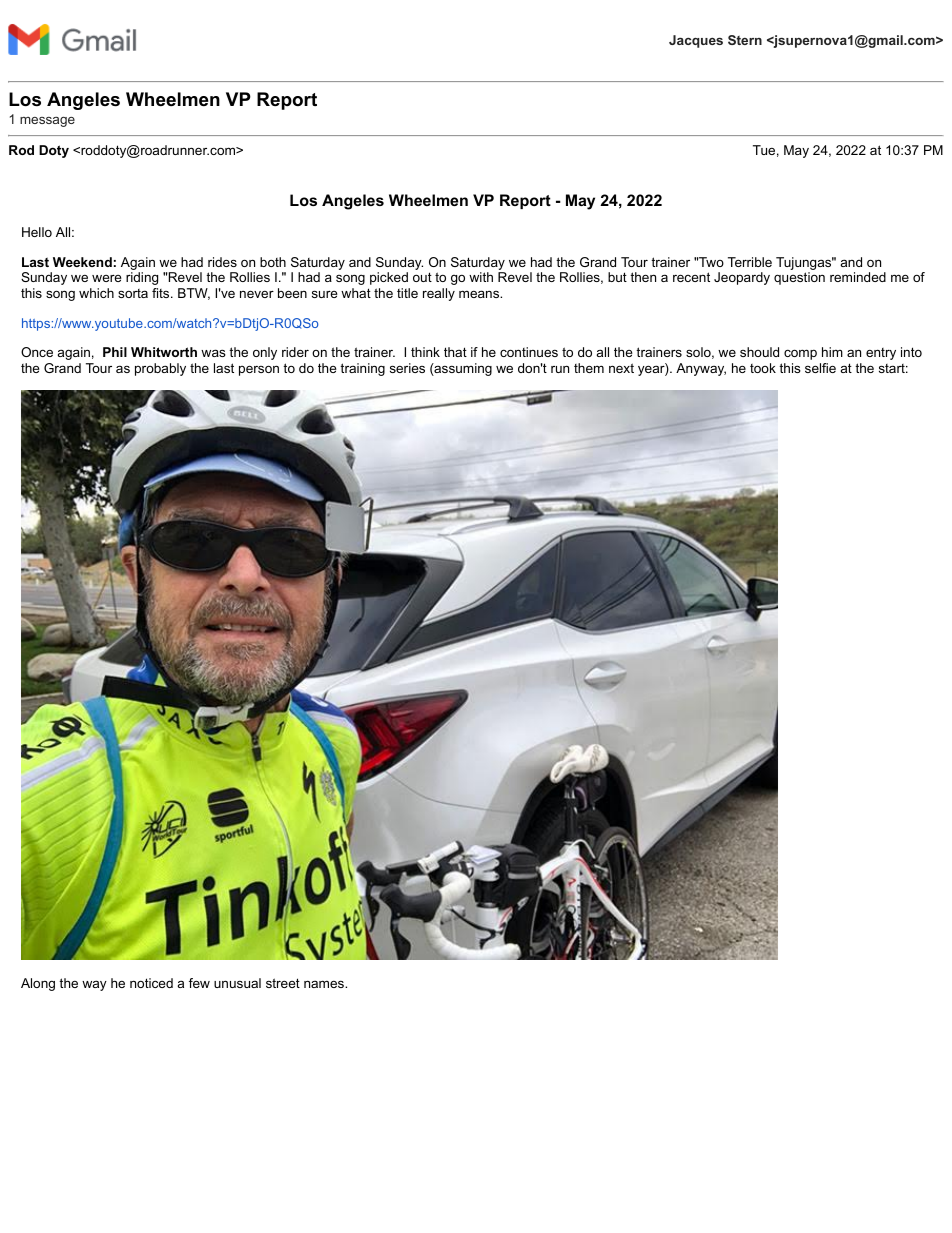  Describe the element at coordinates (407, 368) in the screenshot. I see `series` at that location.
